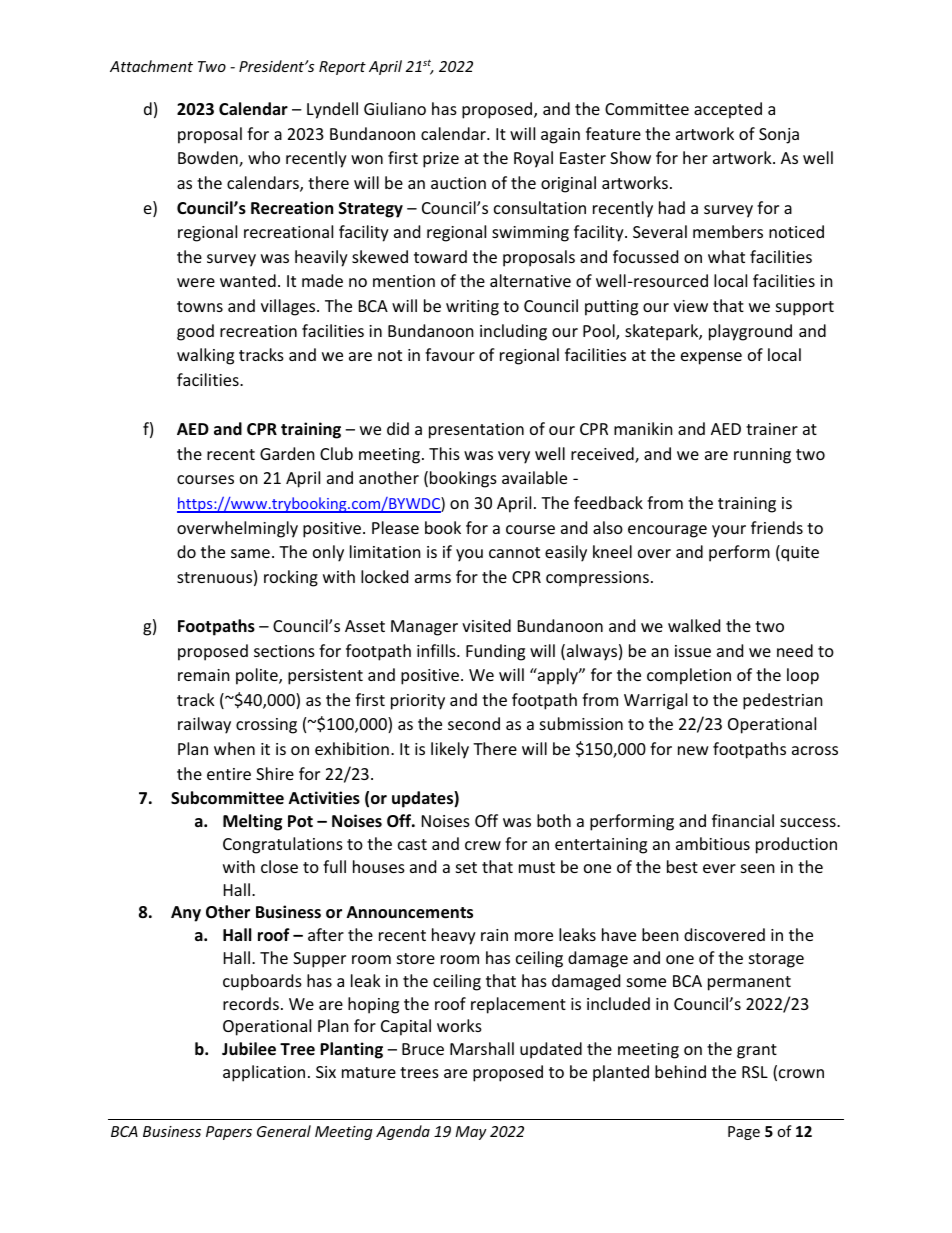 This image has width=952, height=1233. What do you see at coordinates (229, 1133) in the image?
I see `Papers` at bounding box center [229, 1133].
